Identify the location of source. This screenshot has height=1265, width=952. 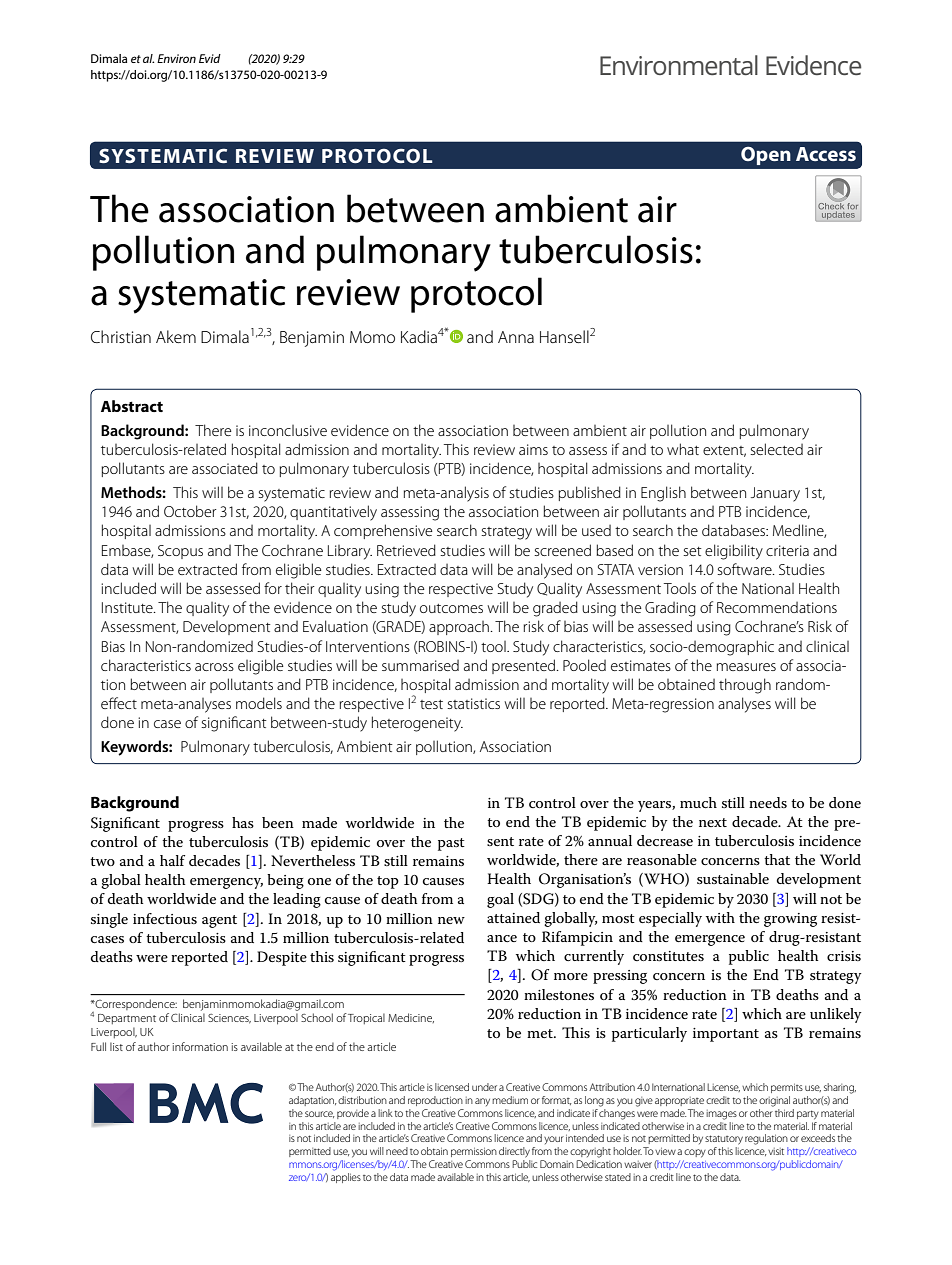
(319, 1114).
